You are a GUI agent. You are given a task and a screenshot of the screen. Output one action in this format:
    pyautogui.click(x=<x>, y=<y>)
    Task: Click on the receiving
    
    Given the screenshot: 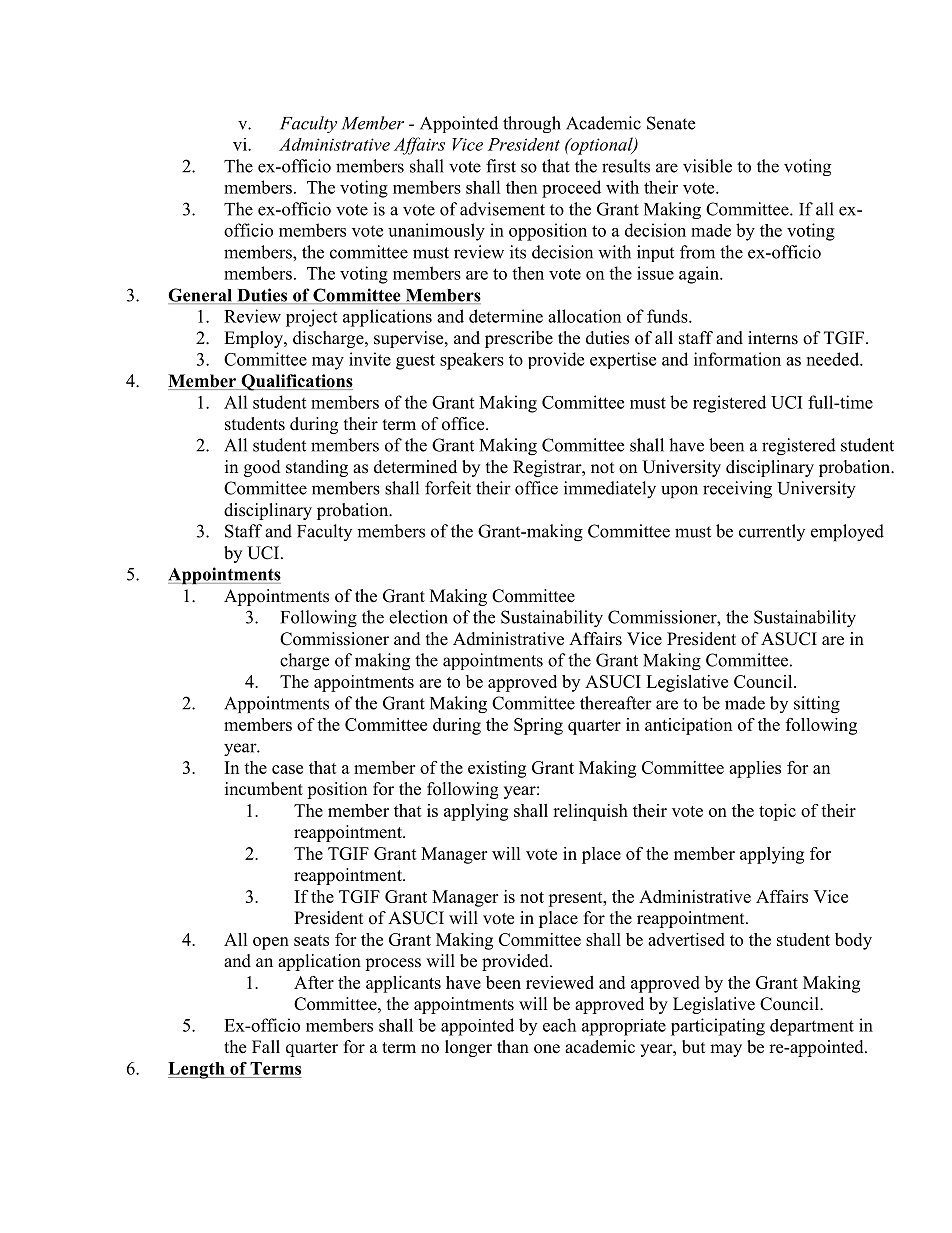 What is the action you would take?
    pyautogui.click(x=737, y=490)
